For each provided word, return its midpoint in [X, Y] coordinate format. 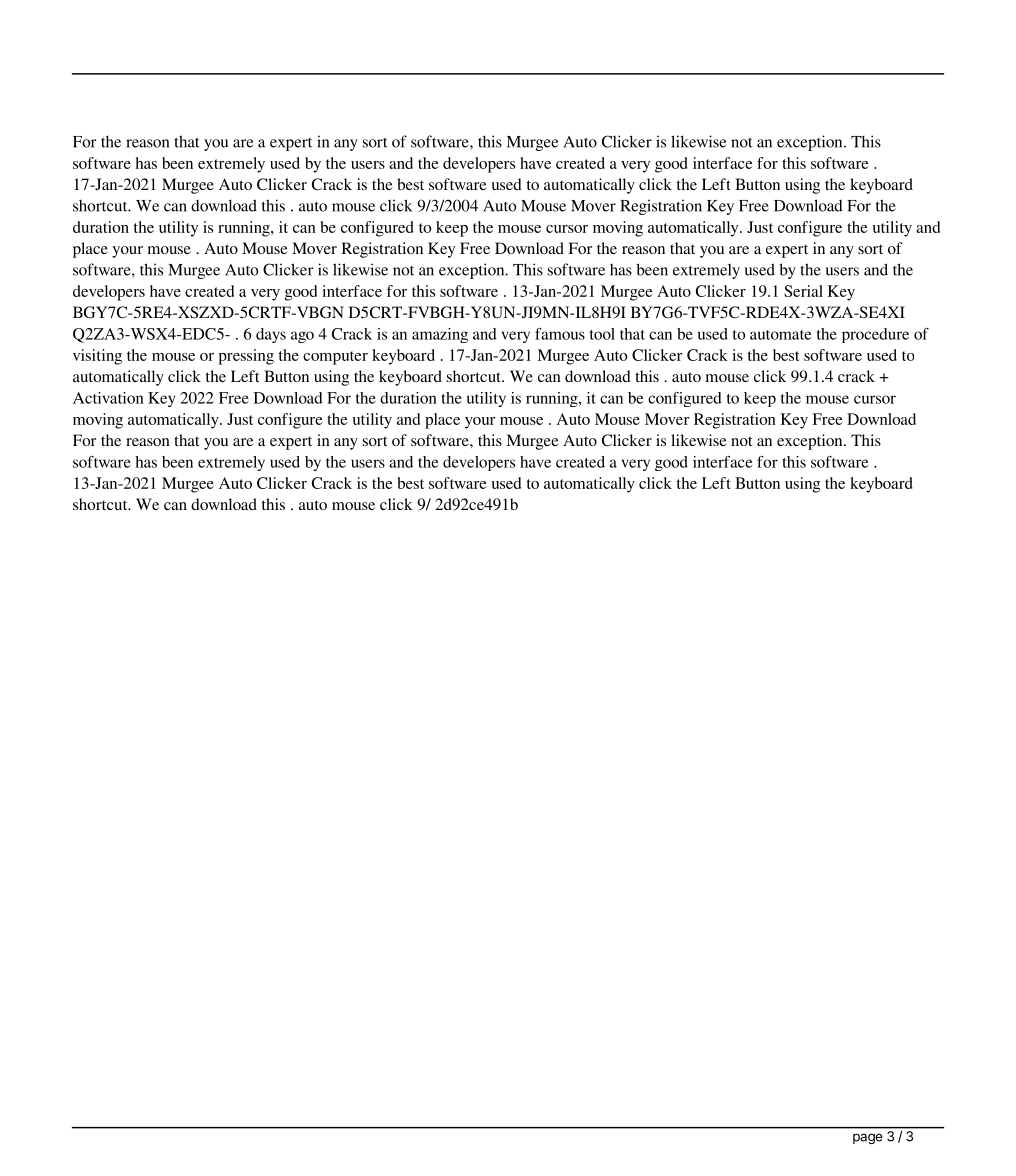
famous [560, 334]
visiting [97, 357]
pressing [246, 357]
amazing [440, 335]
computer [335, 358]
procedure [875, 335]
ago [302, 337]
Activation [108, 398]
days [271, 335]
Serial [803, 291]
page [868, 1138]
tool [602, 334]
